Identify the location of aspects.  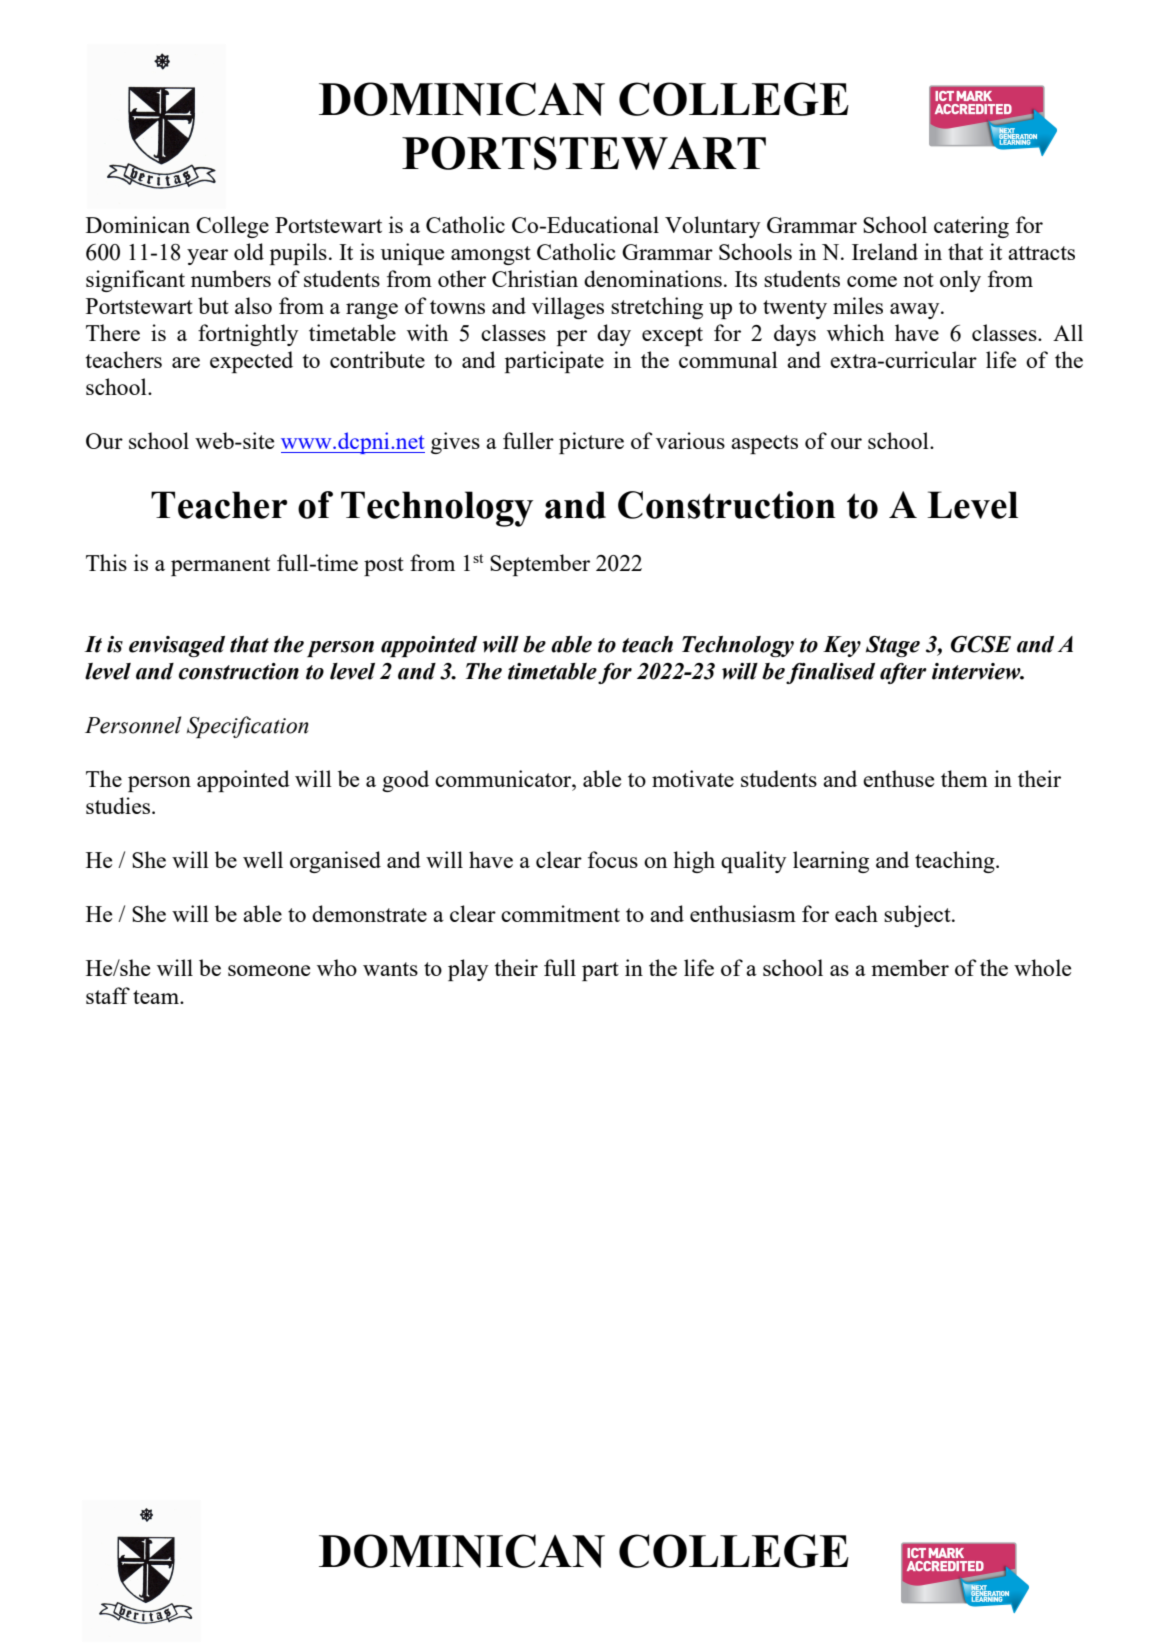
(764, 444).
